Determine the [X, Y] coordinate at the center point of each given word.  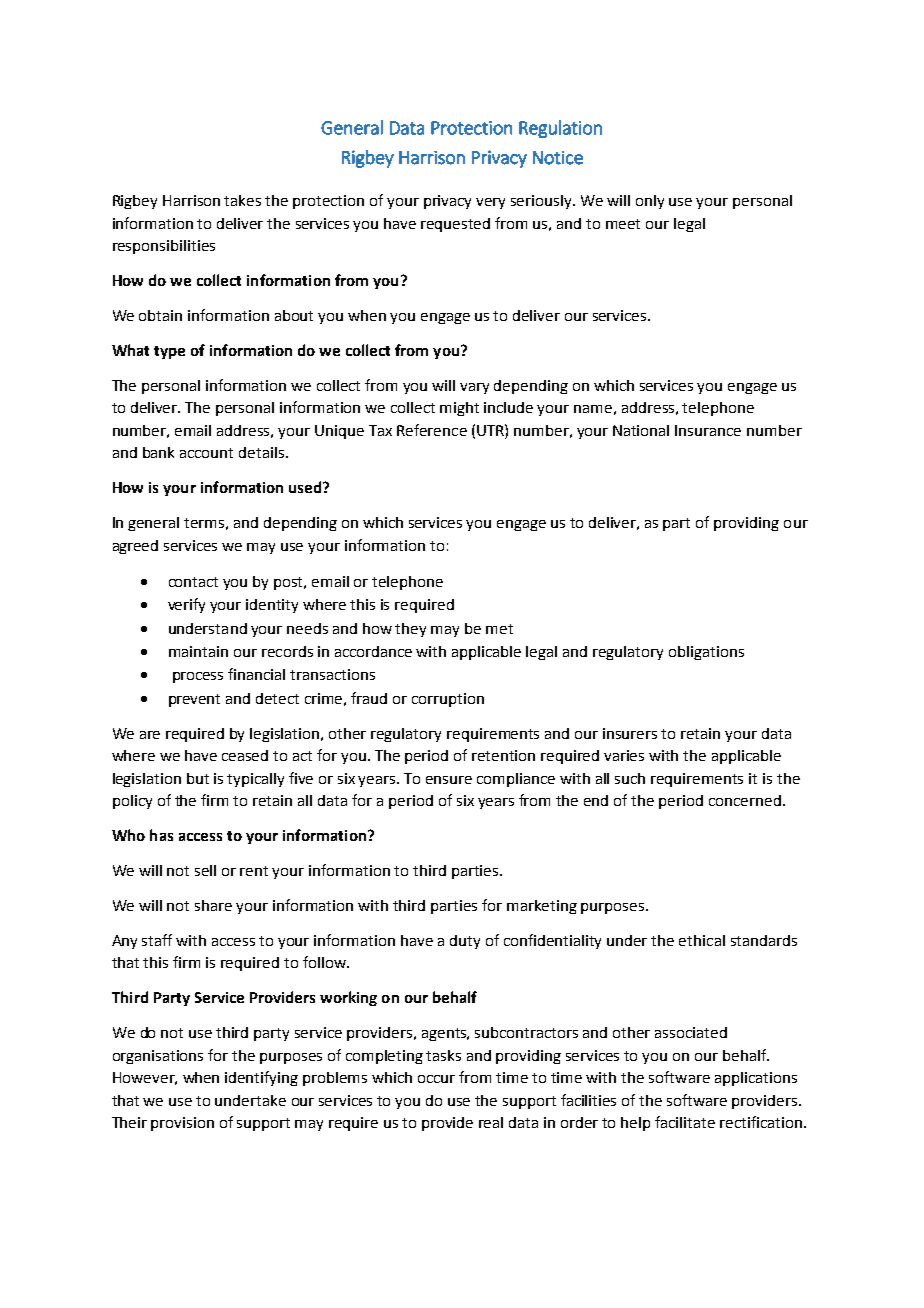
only [650, 202]
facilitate [685, 1122]
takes [242, 200]
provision [182, 1124]
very [490, 203]
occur [436, 1079]
